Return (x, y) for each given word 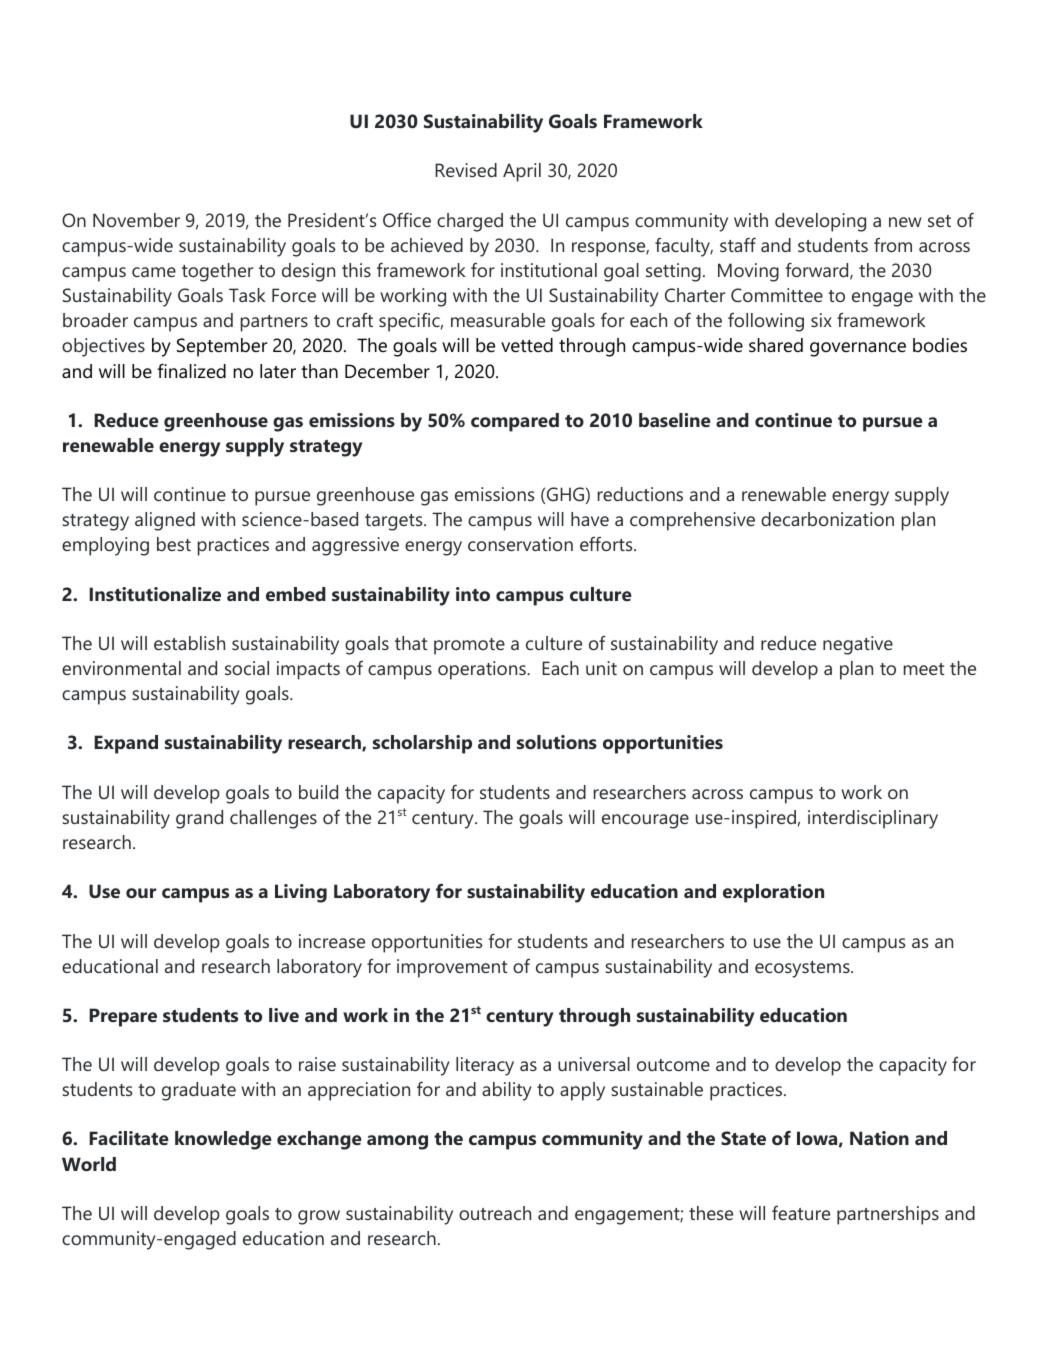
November (136, 220)
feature (801, 1213)
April (522, 172)
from (893, 245)
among (397, 1142)
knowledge (223, 1140)
